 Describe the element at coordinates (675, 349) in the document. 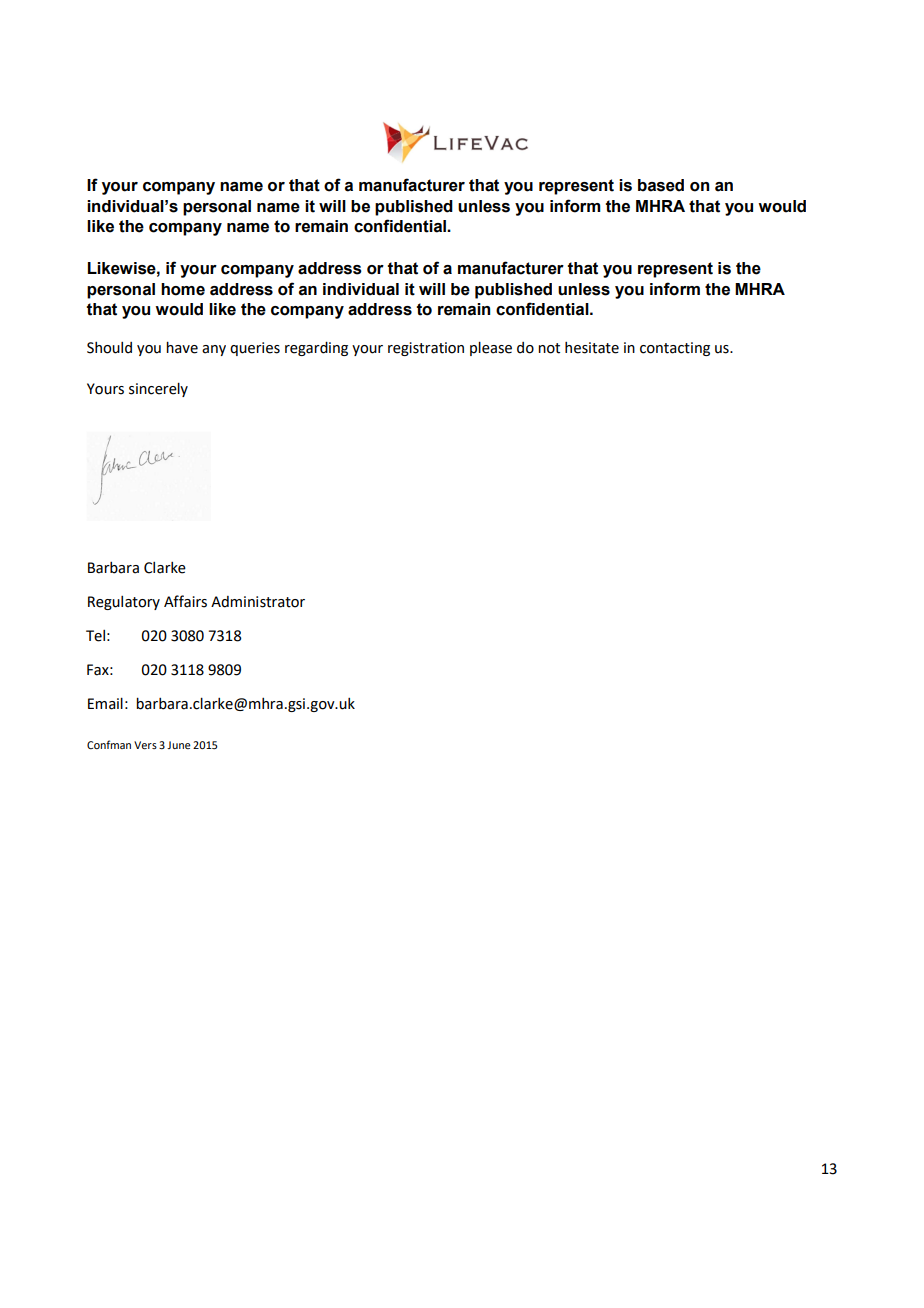

I see `contacting` at that location.
